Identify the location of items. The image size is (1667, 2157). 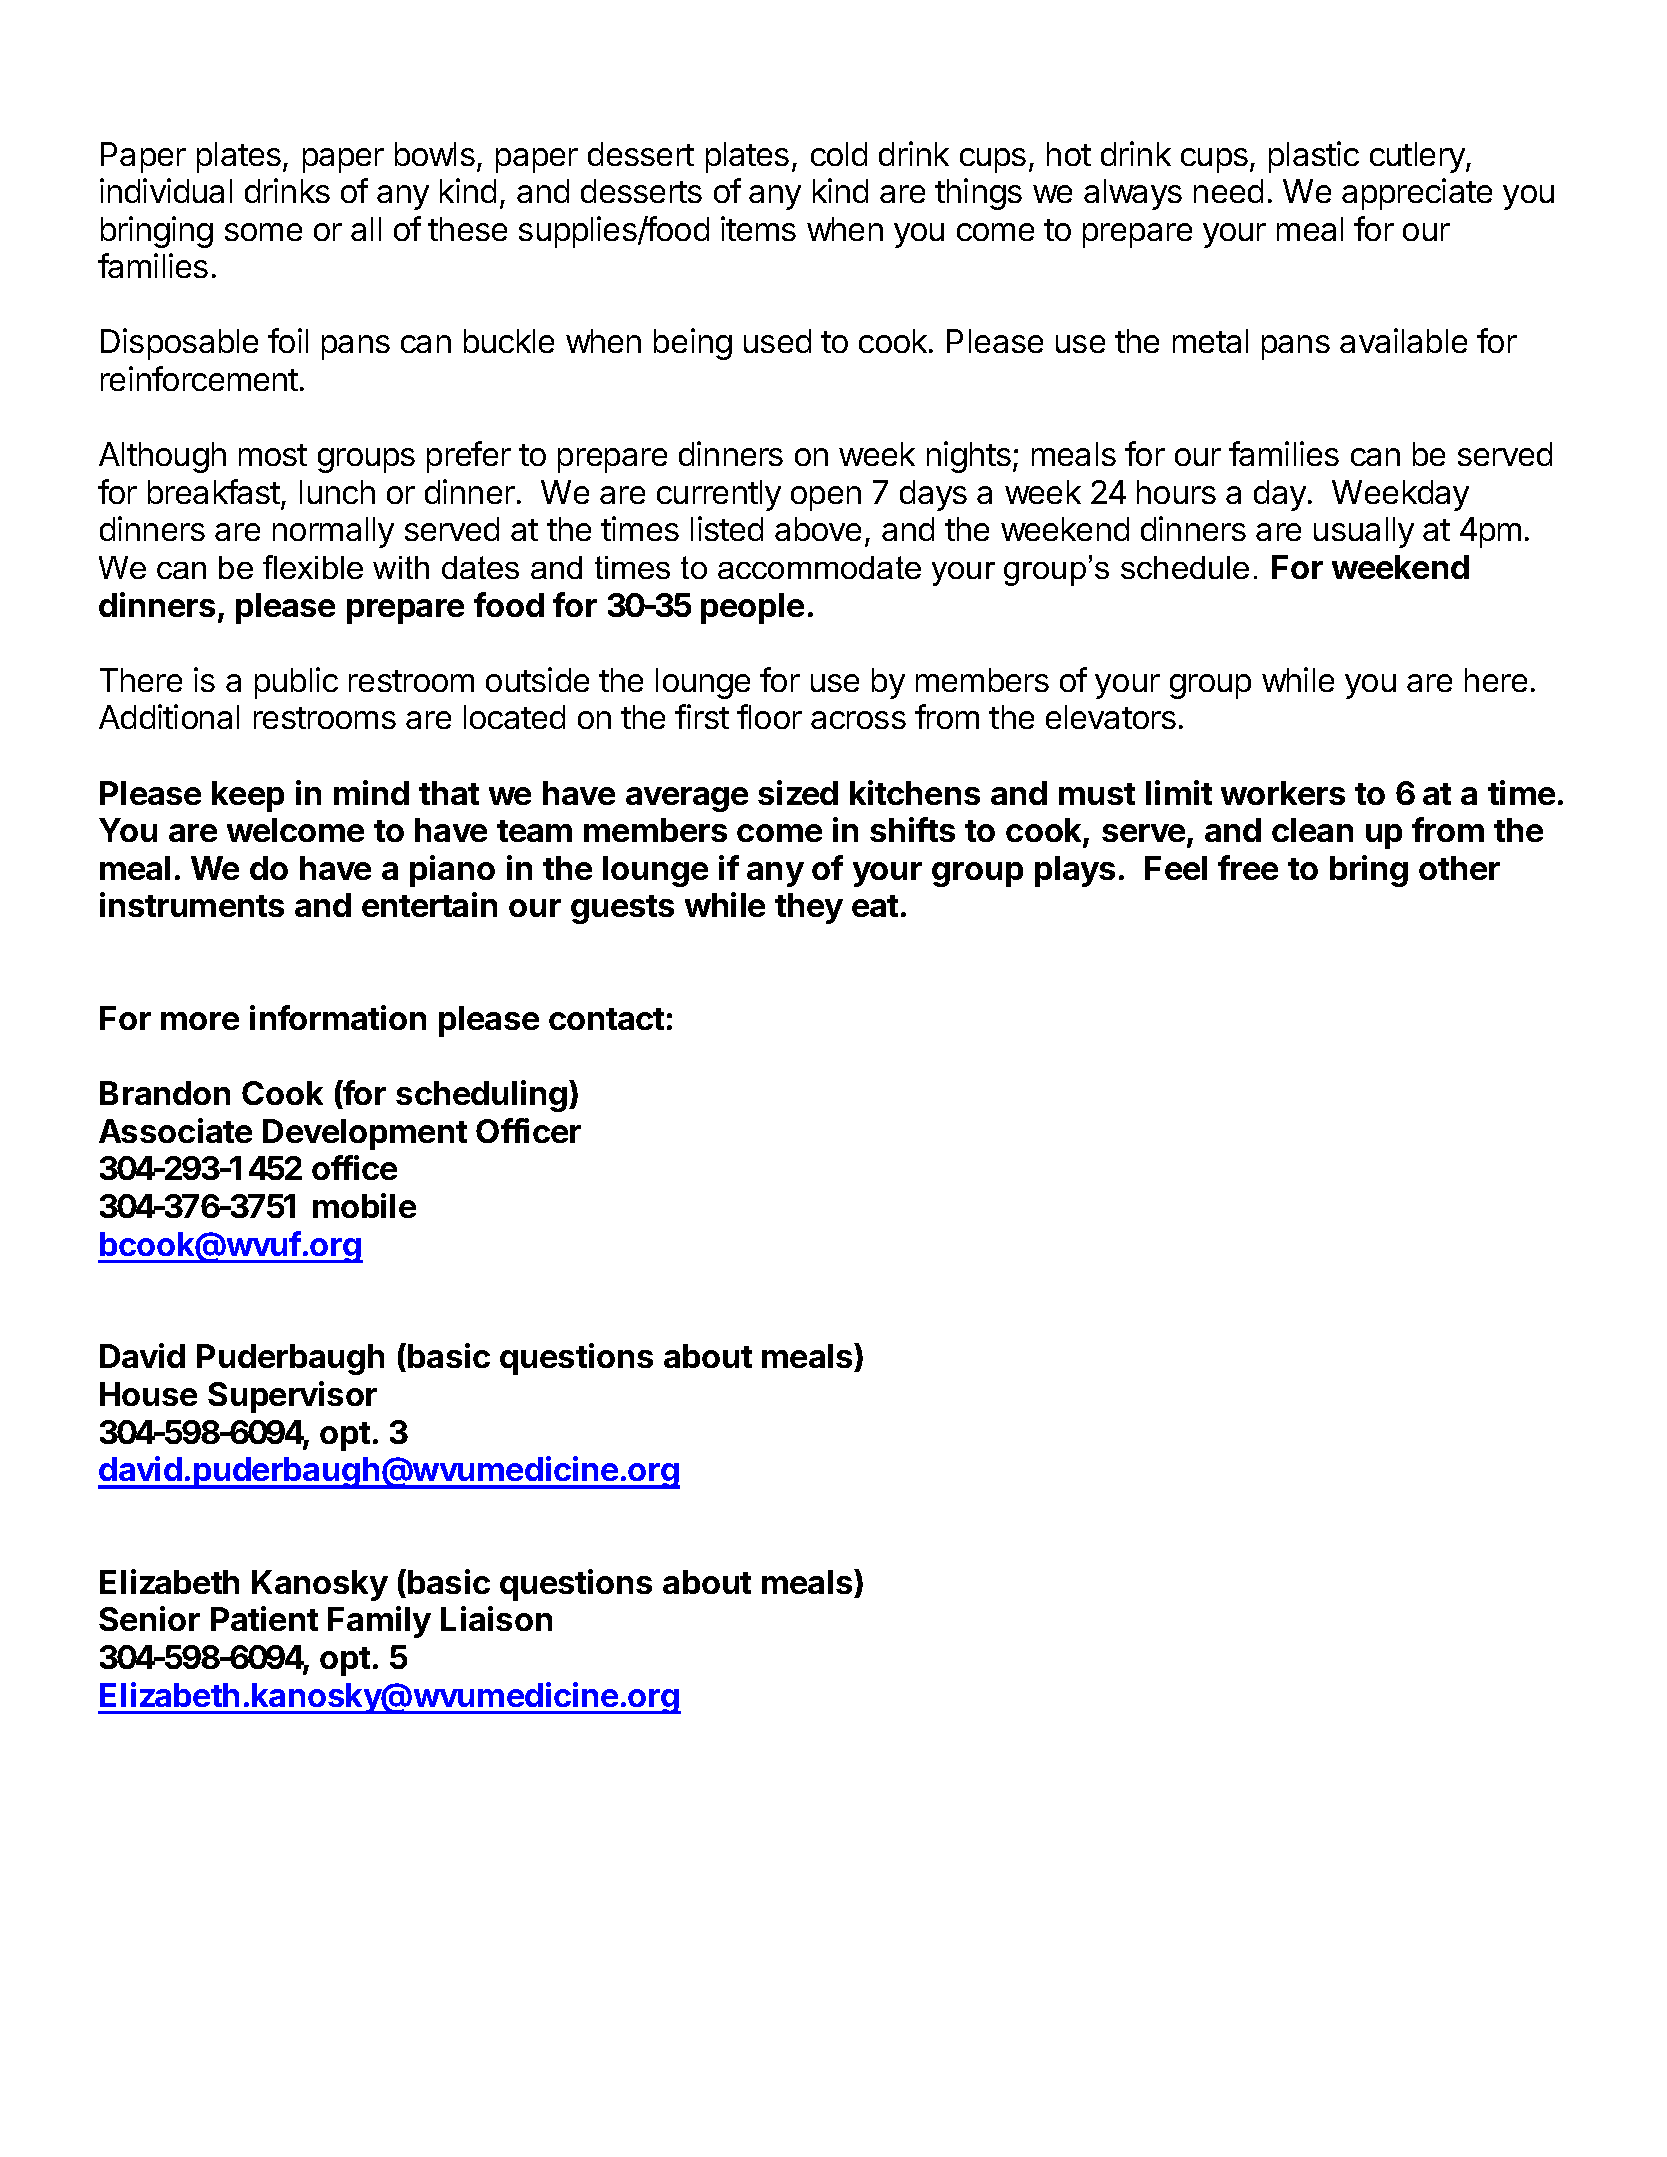
(758, 228).
